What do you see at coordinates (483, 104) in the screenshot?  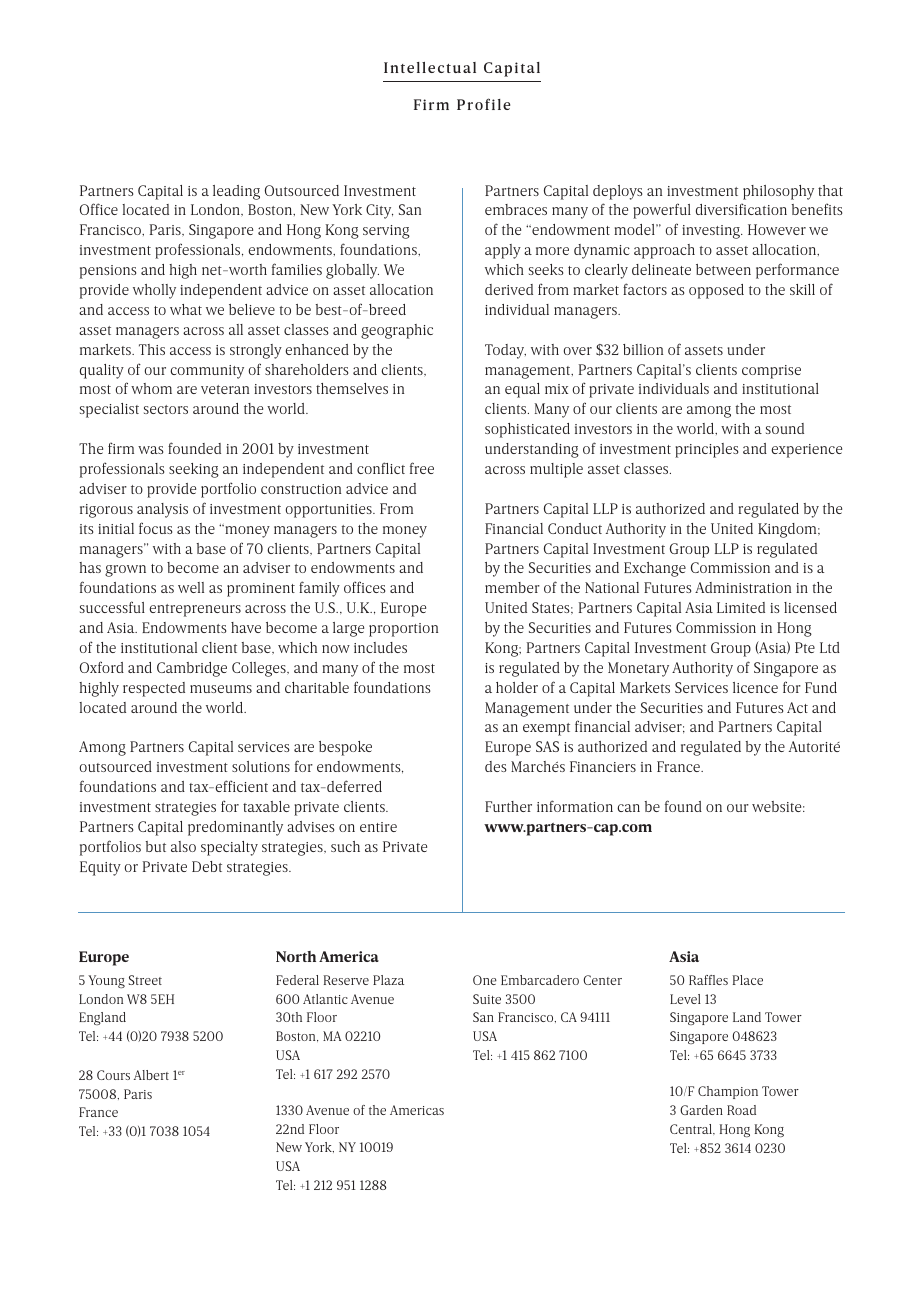 I see `Profile` at bounding box center [483, 104].
